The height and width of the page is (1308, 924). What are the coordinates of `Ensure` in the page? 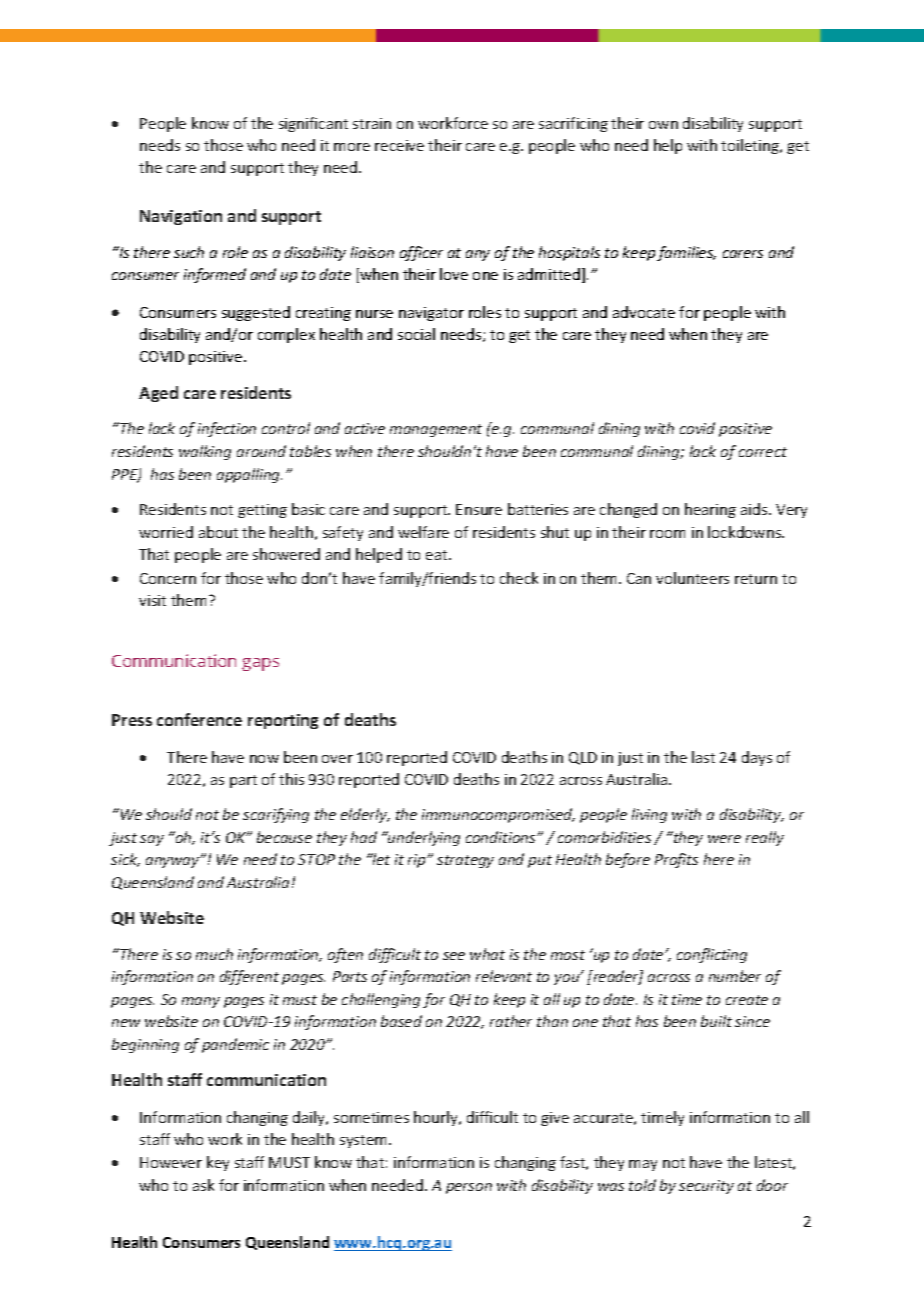 It's located at (479, 509).
